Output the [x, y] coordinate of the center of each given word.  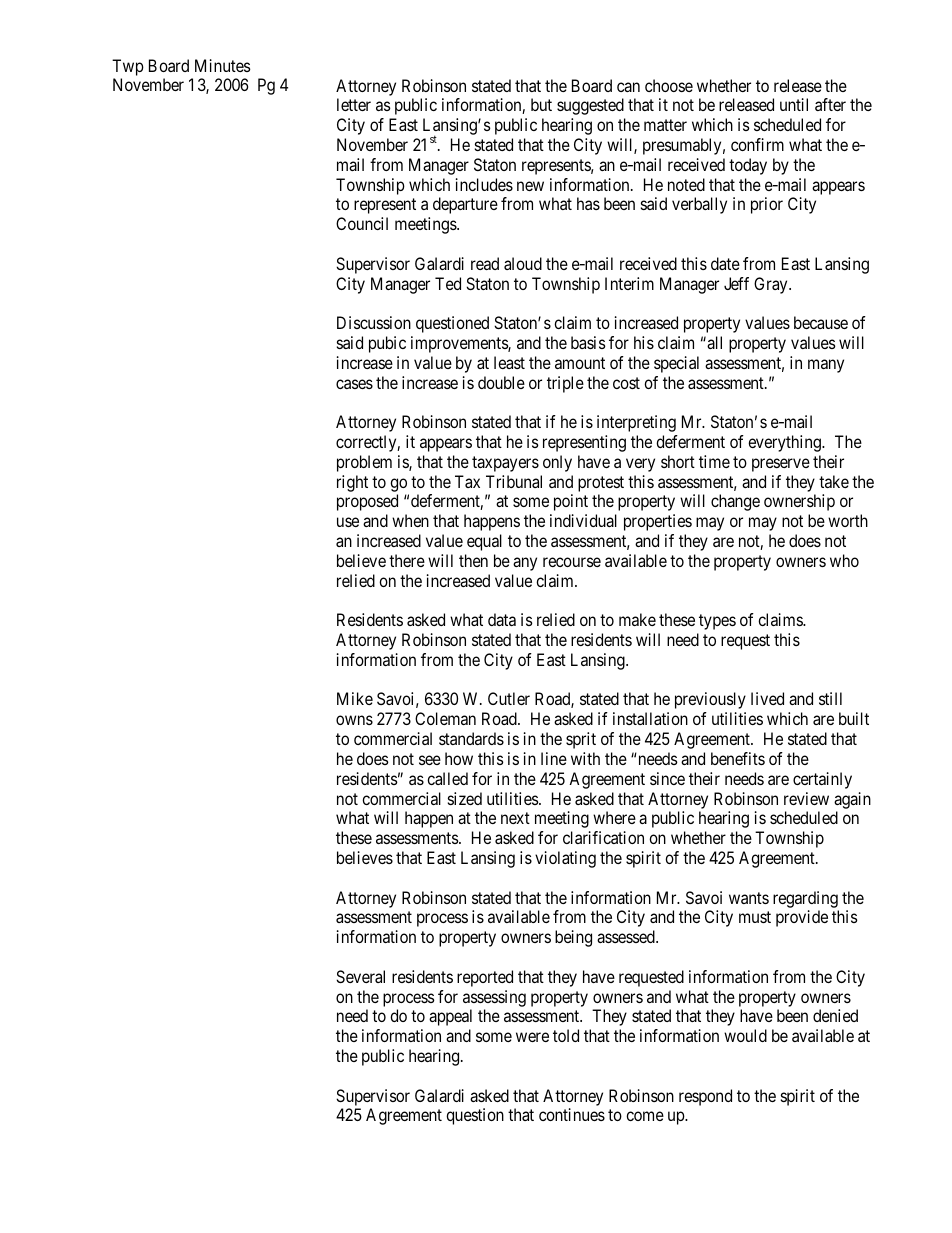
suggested [590, 106]
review [806, 798]
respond [705, 1097]
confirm [757, 144]
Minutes [223, 65]
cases [354, 384]
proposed [367, 502]
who [844, 560]
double [501, 382]
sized [465, 798]
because [821, 322]
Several [360, 976]
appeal [450, 1017]
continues [572, 1114]
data [502, 619]
